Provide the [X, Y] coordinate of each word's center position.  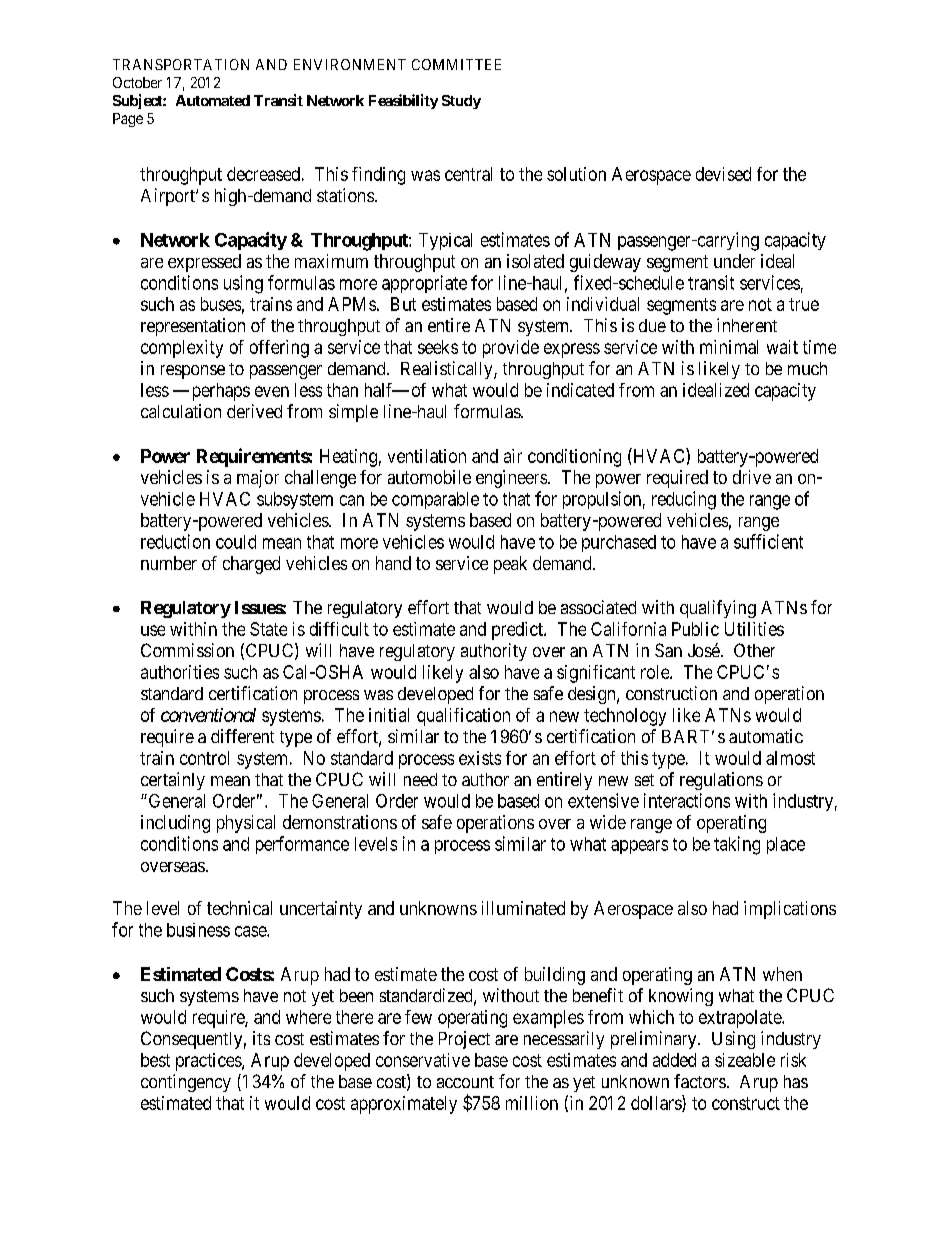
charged [251, 565]
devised [723, 174]
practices [209, 1062]
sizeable [745, 1060]
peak [510, 565]
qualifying [718, 609]
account [465, 1082]
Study [461, 102]
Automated [213, 100]
